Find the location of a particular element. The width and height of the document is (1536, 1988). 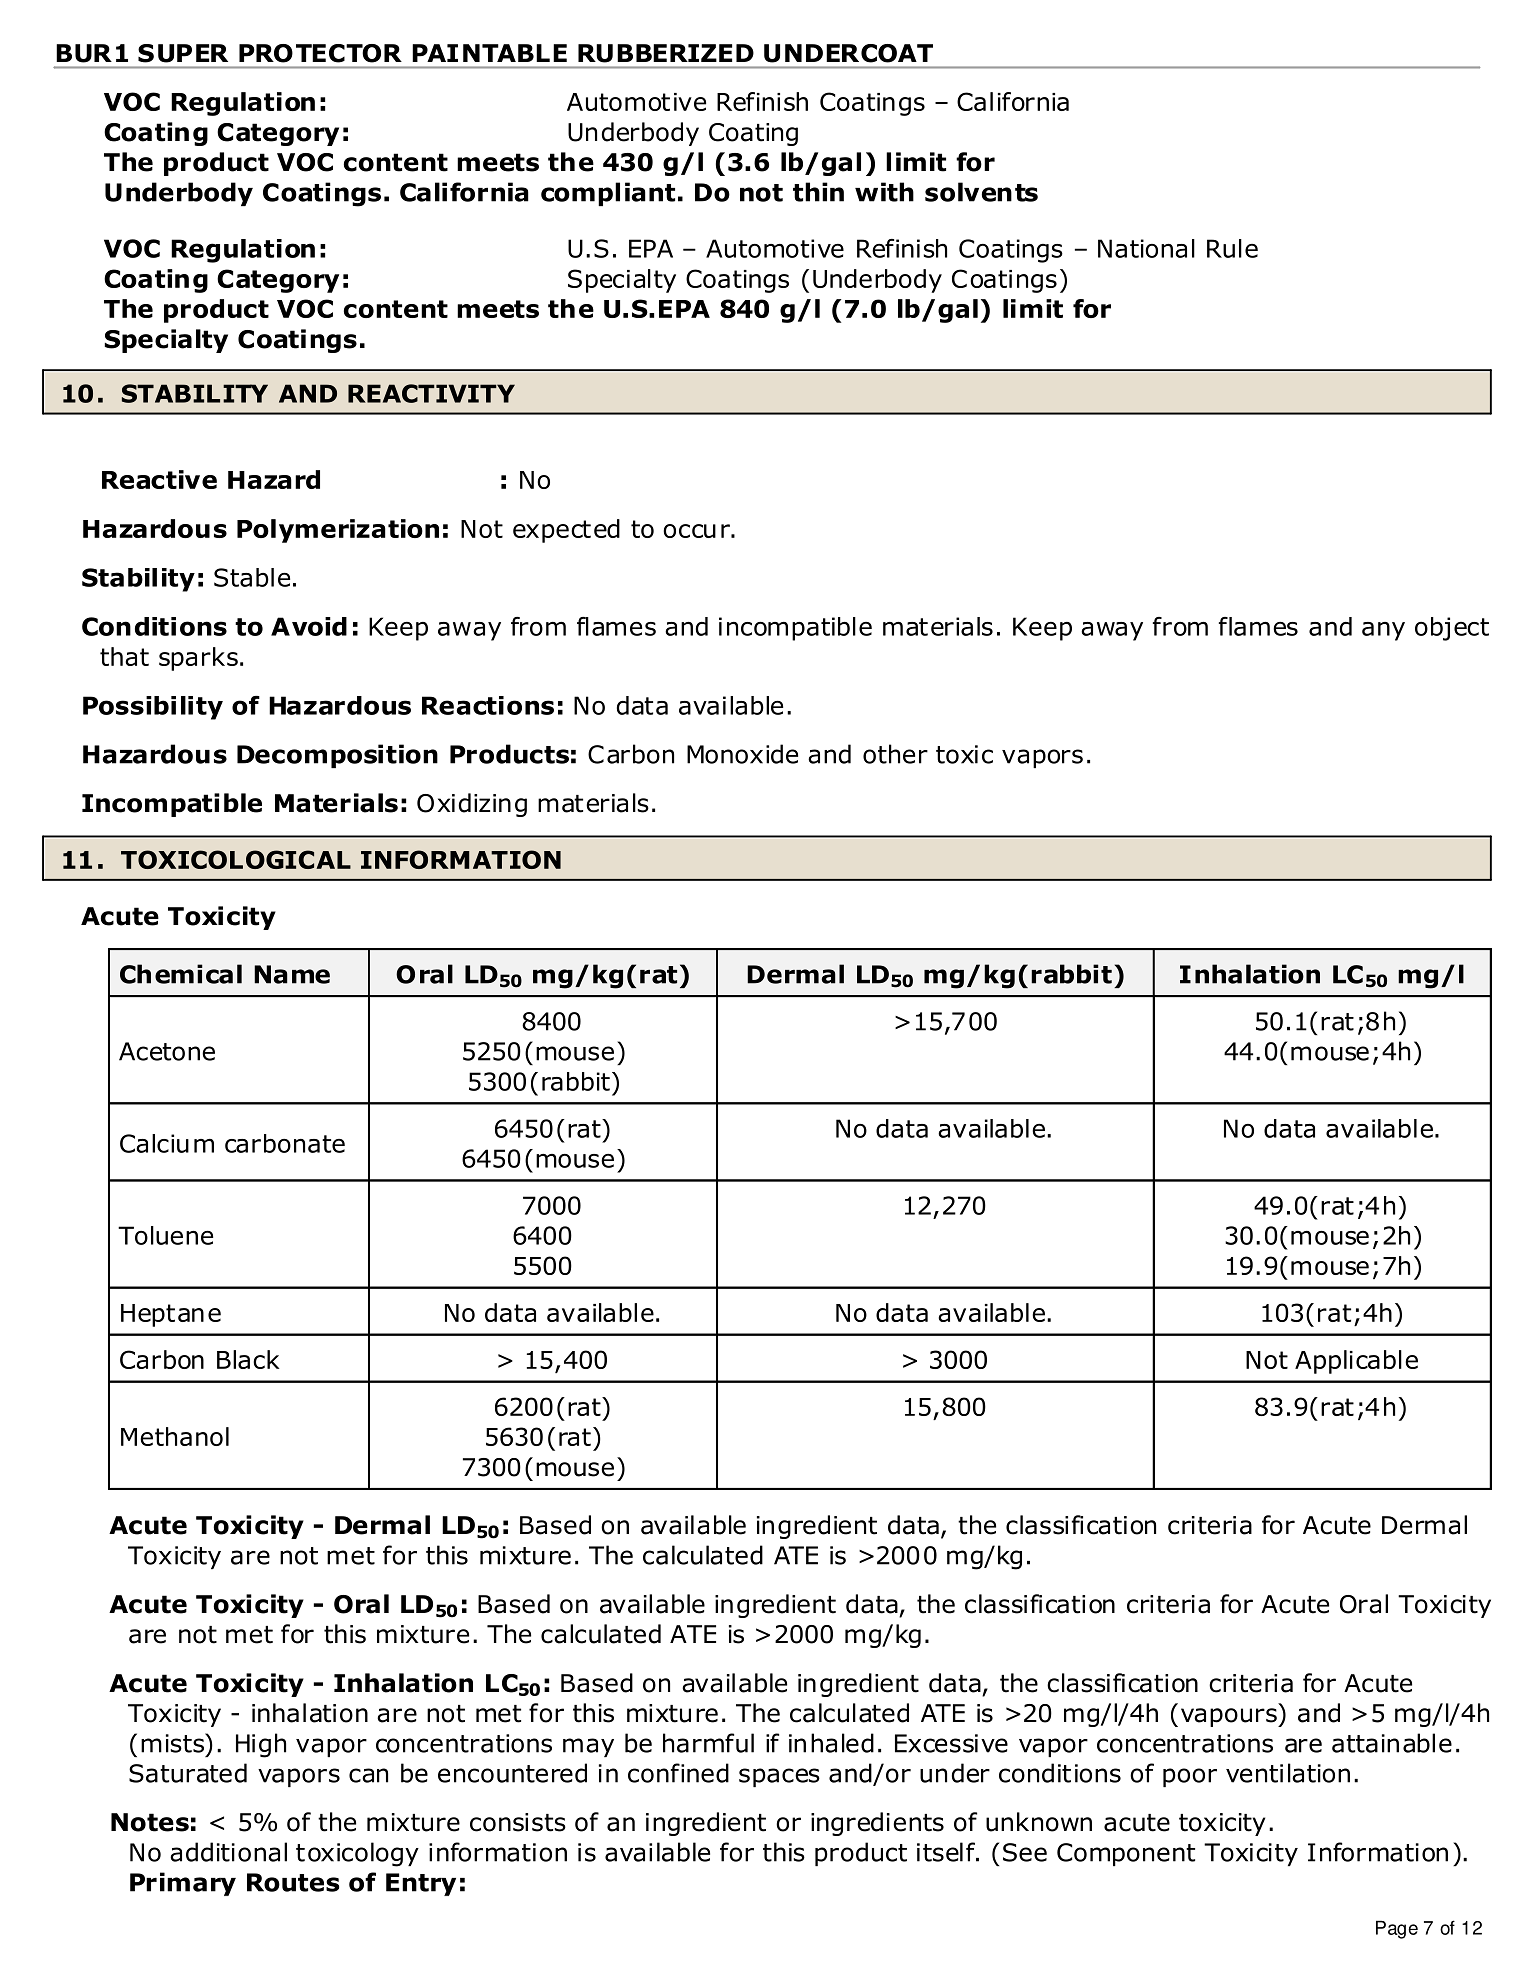

PROTECTOR is located at coordinates (320, 53).
